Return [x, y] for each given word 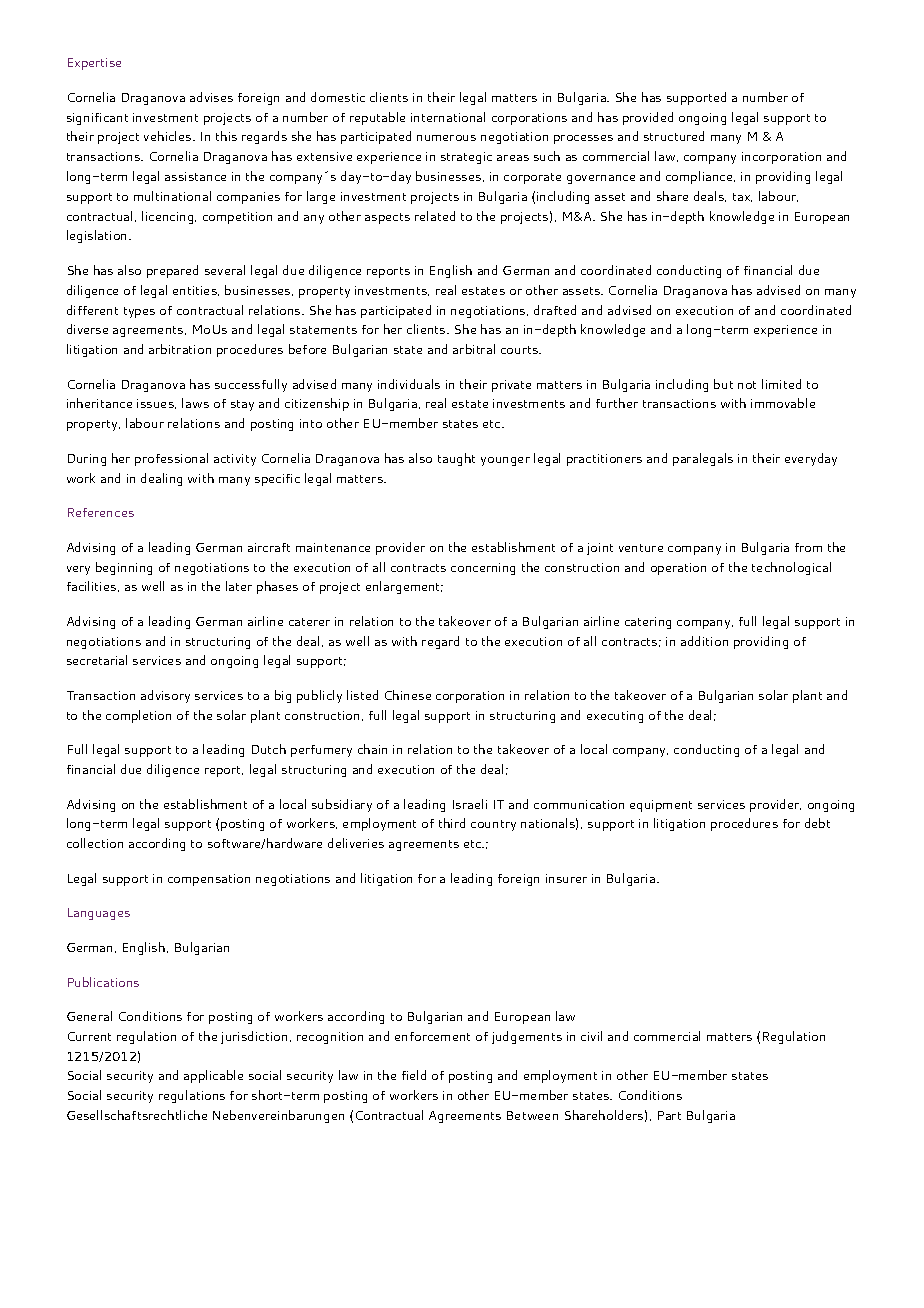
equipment [661, 806]
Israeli [470, 804]
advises [211, 97]
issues [156, 404]
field [414, 1075]
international [448, 117]
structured [674, 136]
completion [138, 716]
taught [456, 459]
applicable [213, 1076]
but [723, 384]
